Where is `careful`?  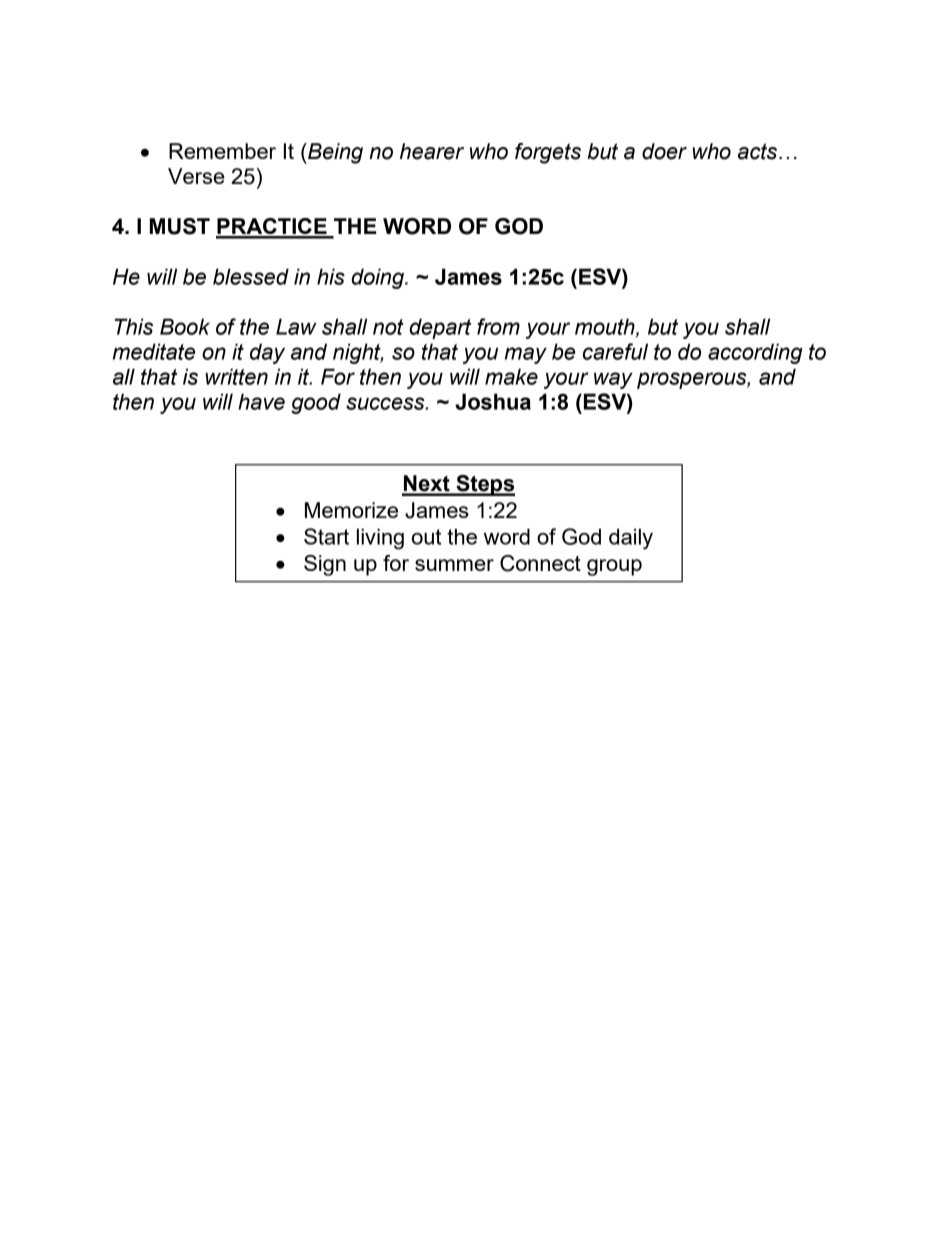 careful is located at coordinates (615, 351).
